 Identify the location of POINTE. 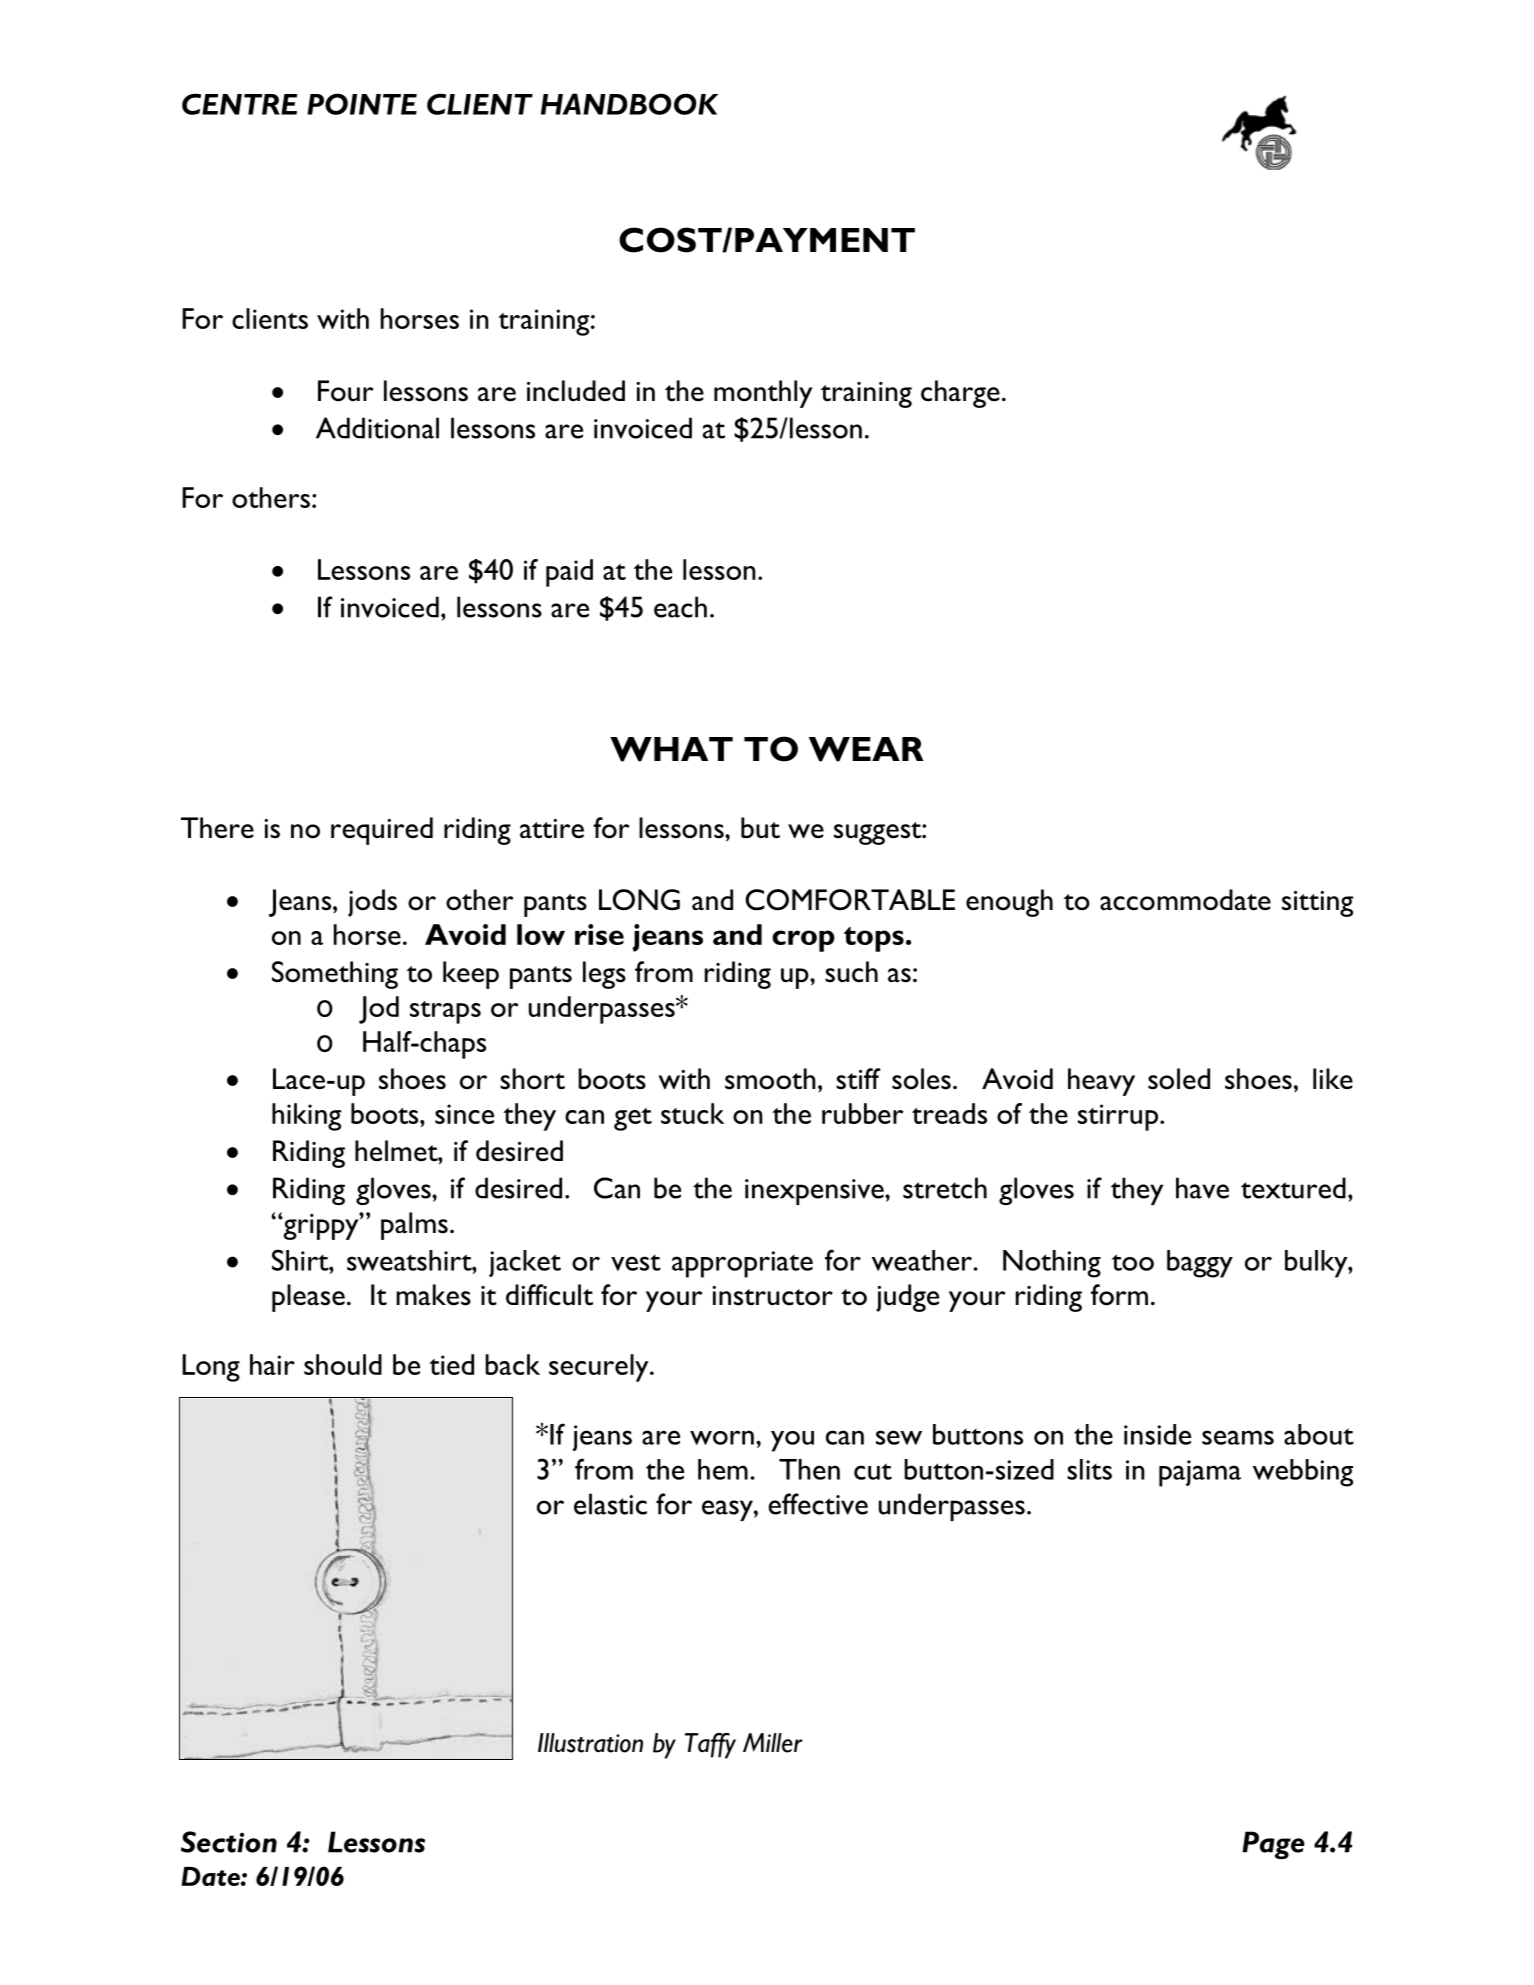
(362, 104).
